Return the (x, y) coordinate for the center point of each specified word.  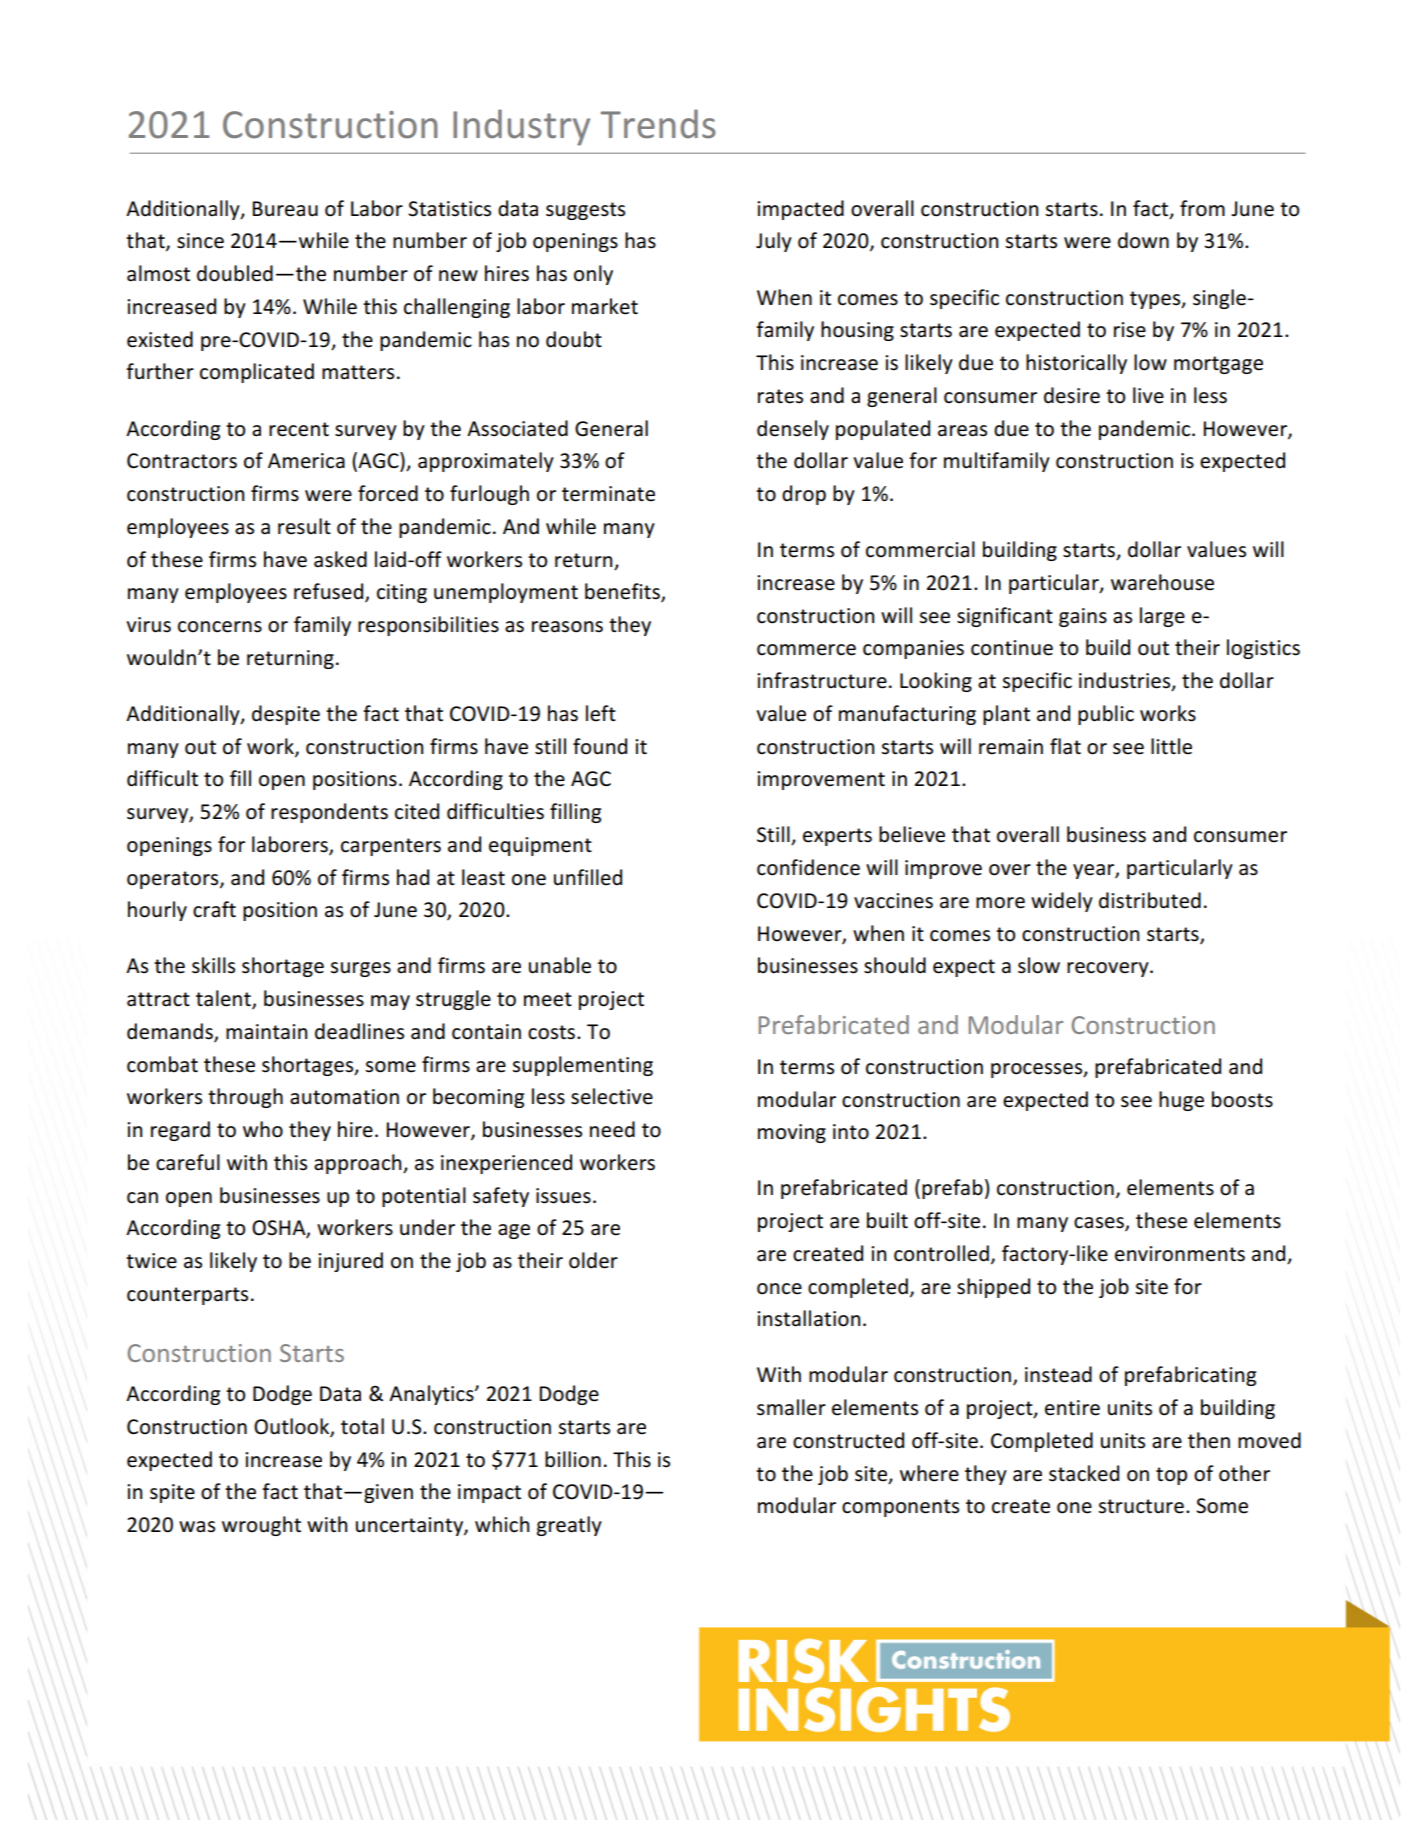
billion (573, 1459)
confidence (808, 867)
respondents (329, 813)
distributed (1150, 900)
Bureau (285, 209)
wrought (261, 1526)
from (1202, 208)
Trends (658, 124)
